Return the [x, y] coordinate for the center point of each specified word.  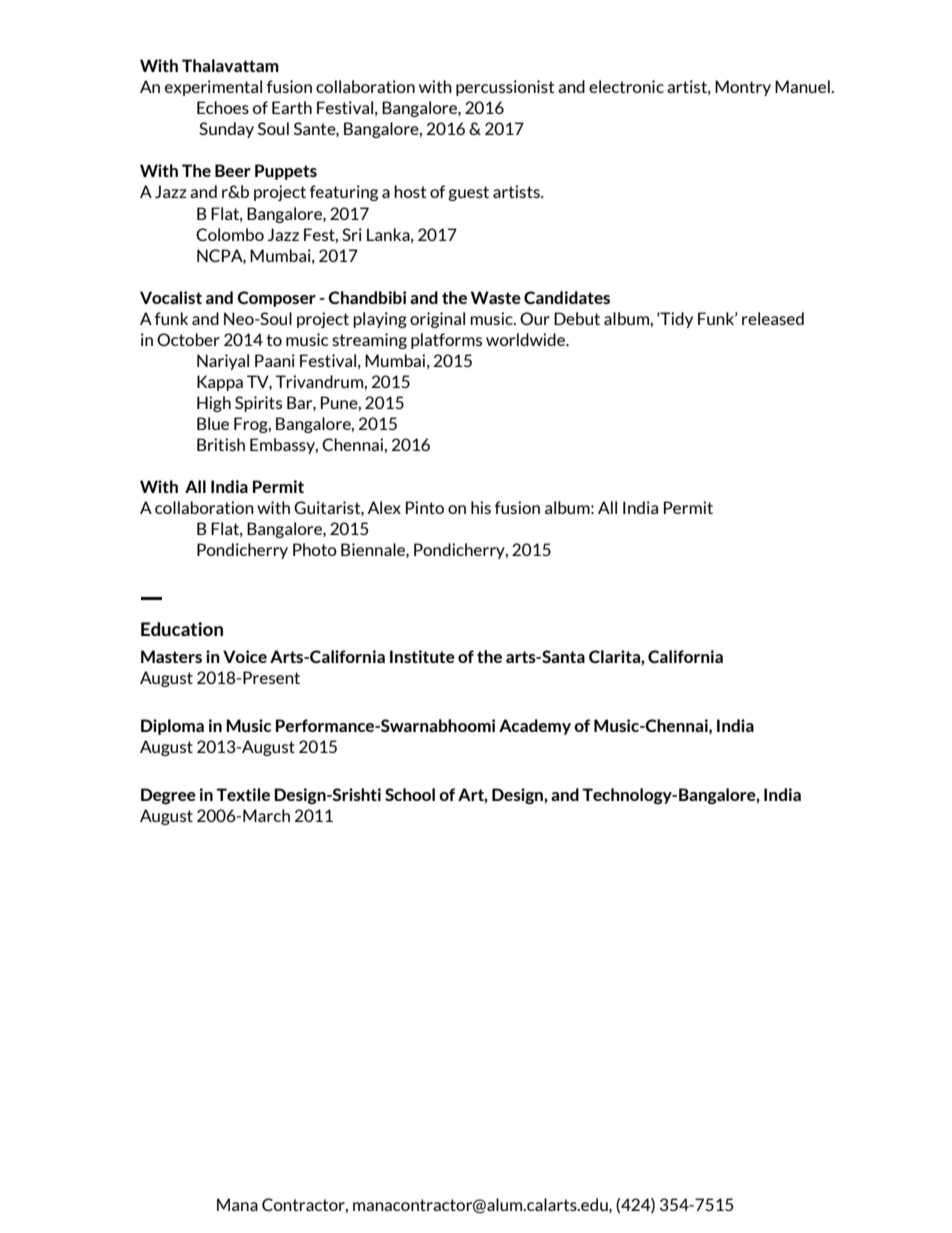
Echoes [223, 107]
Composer [276, 299]
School [410, 794]
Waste [496, 297]
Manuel [803, 86]
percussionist [505, 88]
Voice [245, 656]
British [221, 444]
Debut [577, 318]
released [773, 318]
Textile [243, 794]
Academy [535, 727]
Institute [422, 656]
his [481, 507]
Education [182, 629]
